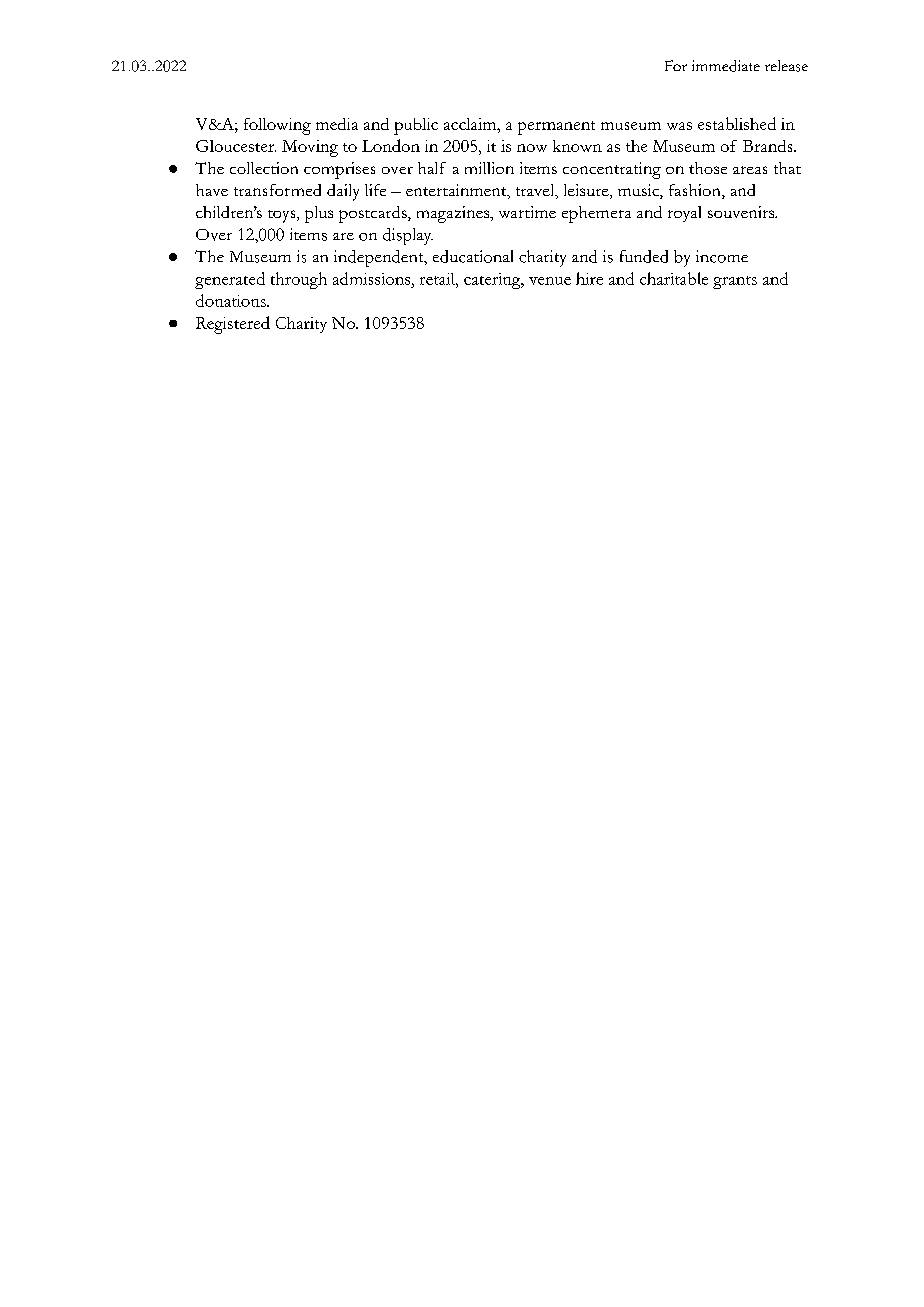 Image resolution: width=924 pixels, height=1307 pixels. What do you see at coordinates (708, 168) in the page?
I see `those` at bounding box center [708, 168].
